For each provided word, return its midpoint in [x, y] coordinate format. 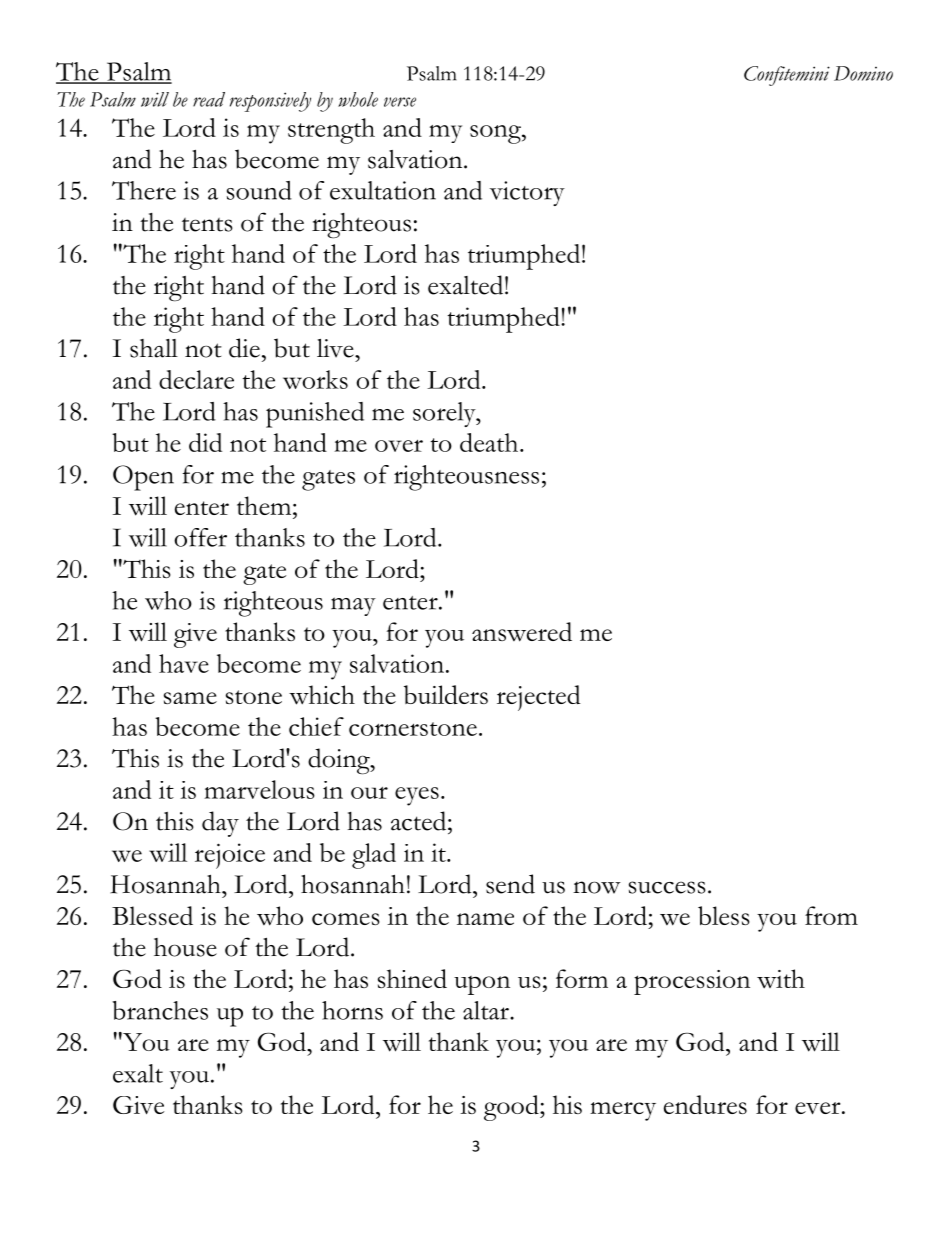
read [209, 99]
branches [160, 1010]
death [490, 442]
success [667, 887]
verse [400, 102]
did [205, 442]
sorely [445, 414]
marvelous [259, 789]
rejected [539, 698]
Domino [863, 73]
